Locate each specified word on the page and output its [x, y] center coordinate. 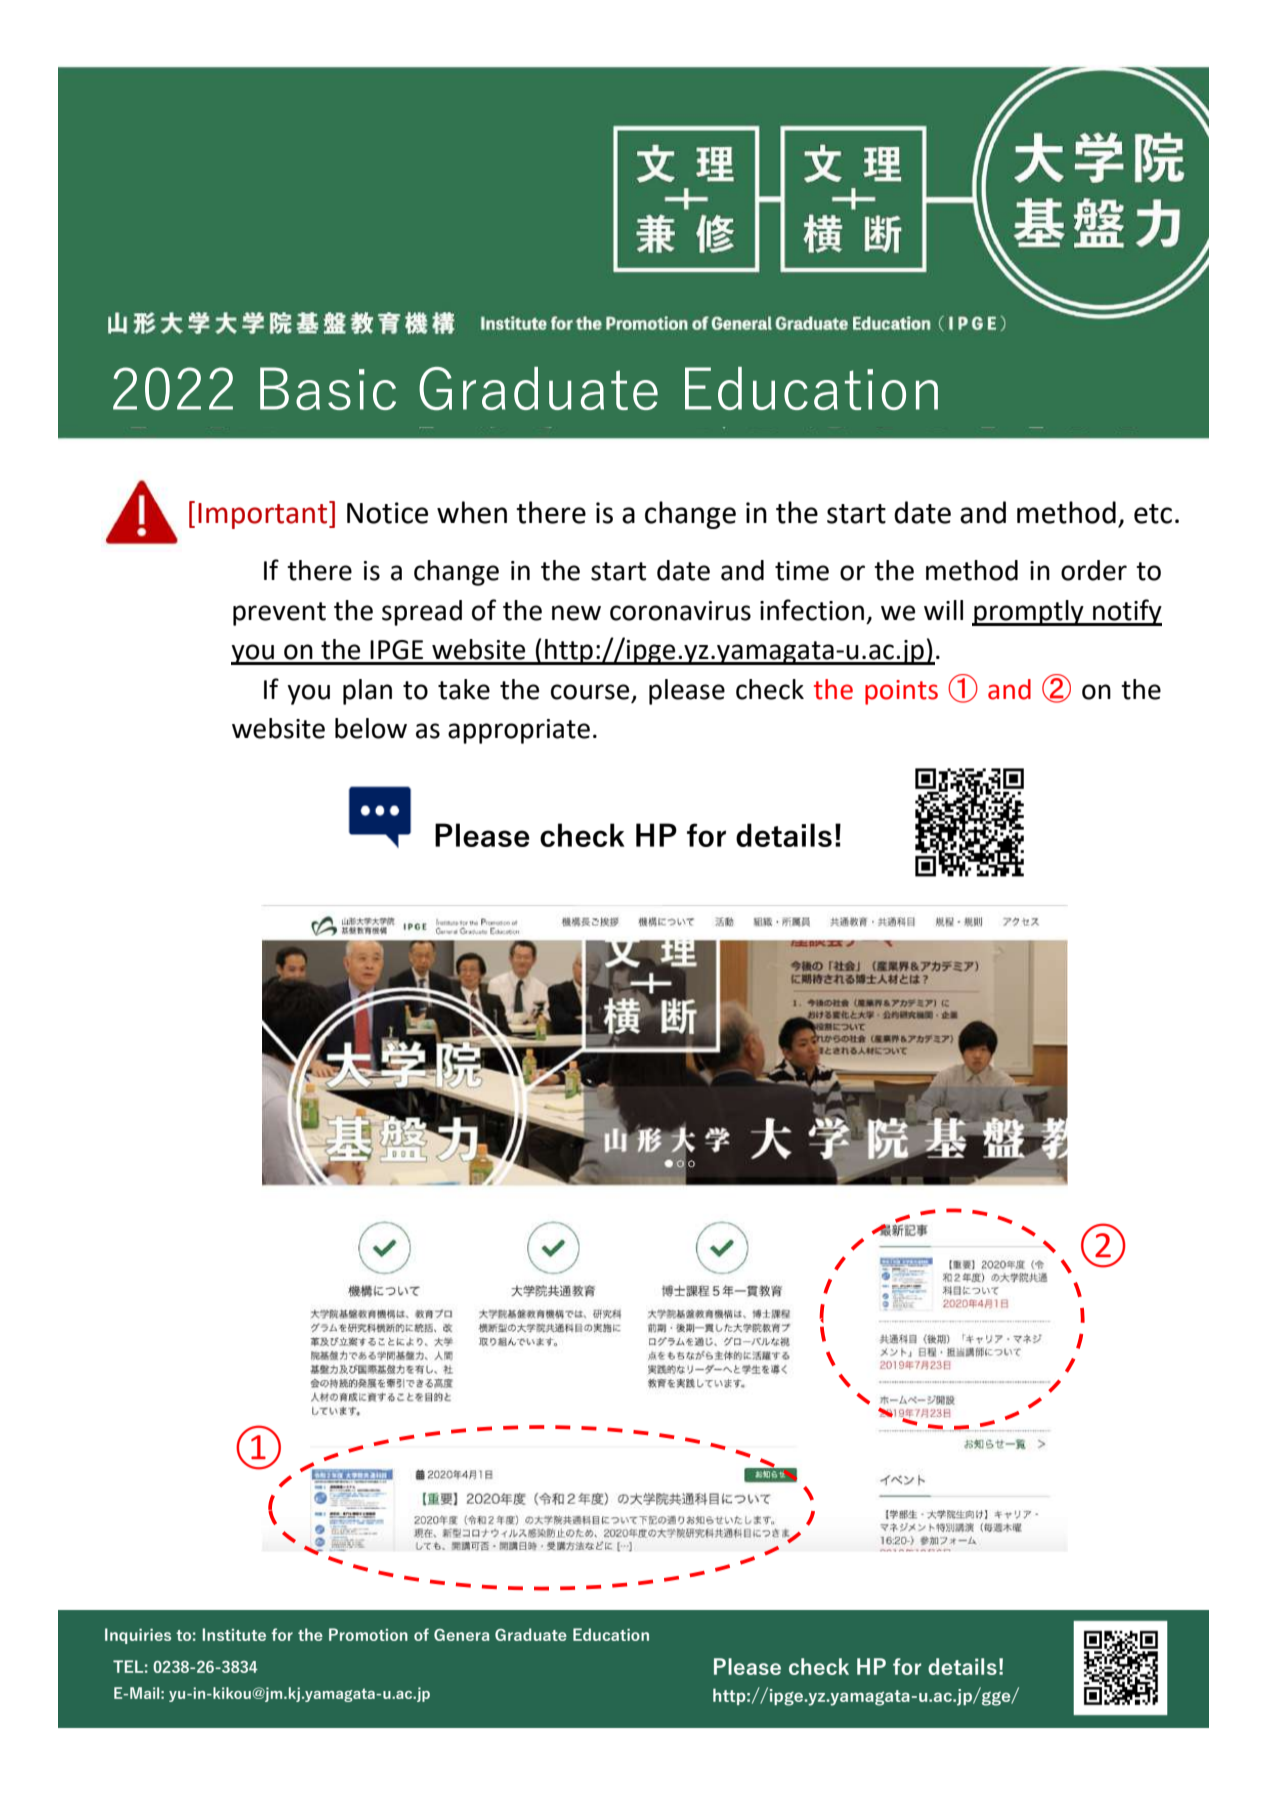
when [472, 512]
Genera [461, 1635]
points [901, 692]
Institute [234, 1634]
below [371, 728]
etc [1153, 514]
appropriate [519, 731]
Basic [328, 388]
